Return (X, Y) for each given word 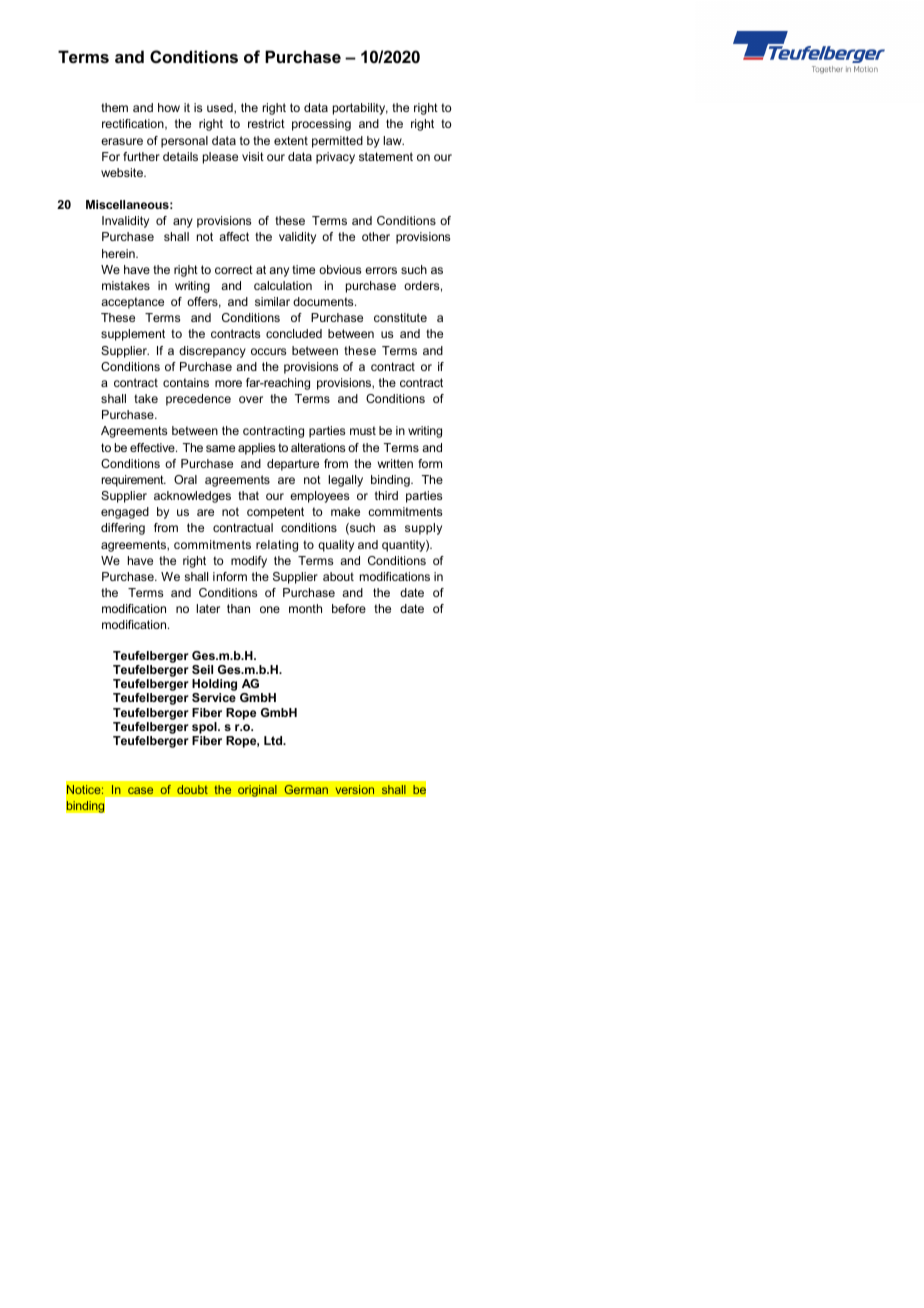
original (257, 791)
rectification (134, 124)
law (393, 140)
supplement (133, 335)
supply (423, 529)
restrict (266, 123)
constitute (400, 317)
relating (277, 546)
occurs (268, 351)
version (355, 790)
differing (123, 529)
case (141, 791)
